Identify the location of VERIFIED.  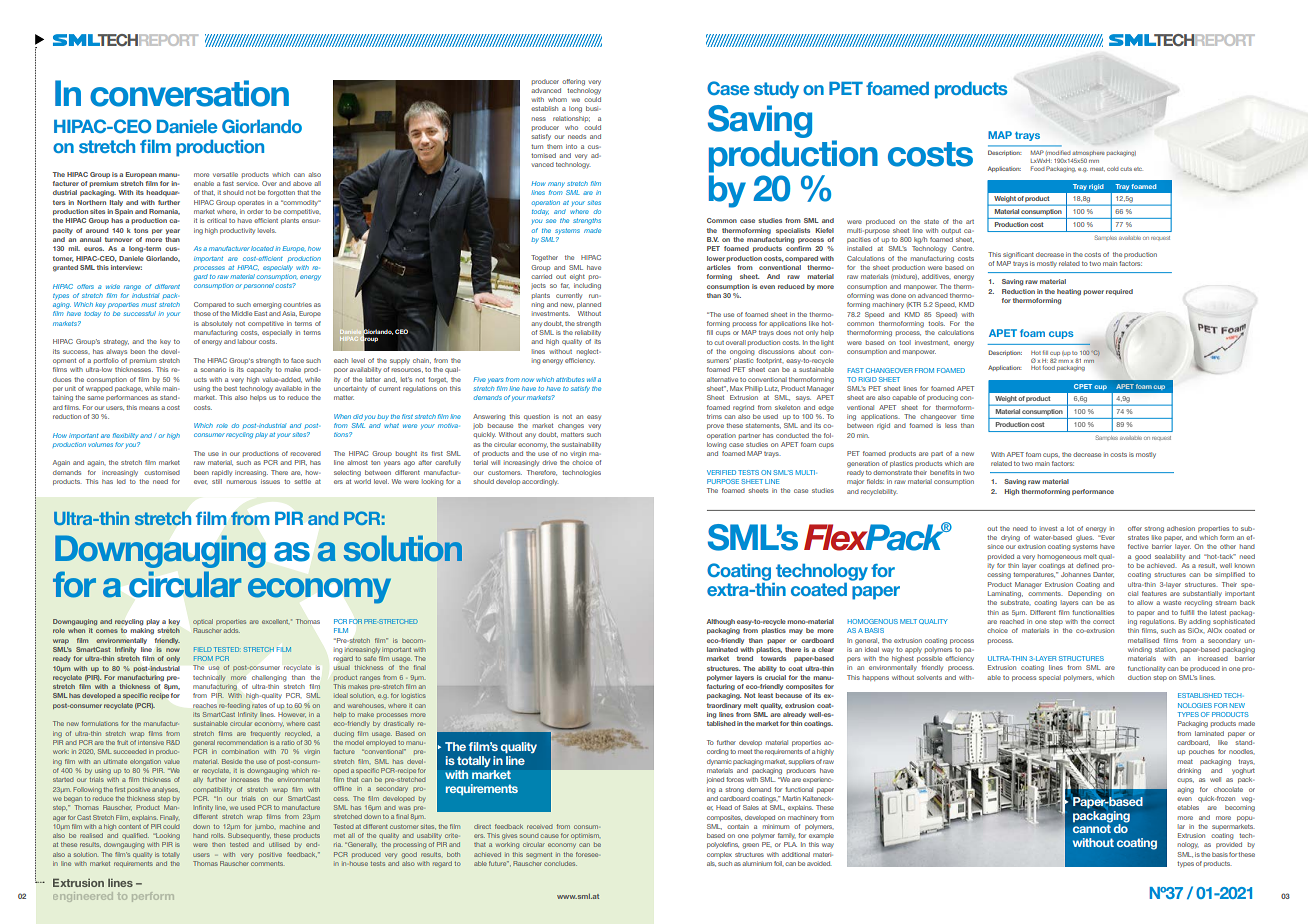
(721, 472).
